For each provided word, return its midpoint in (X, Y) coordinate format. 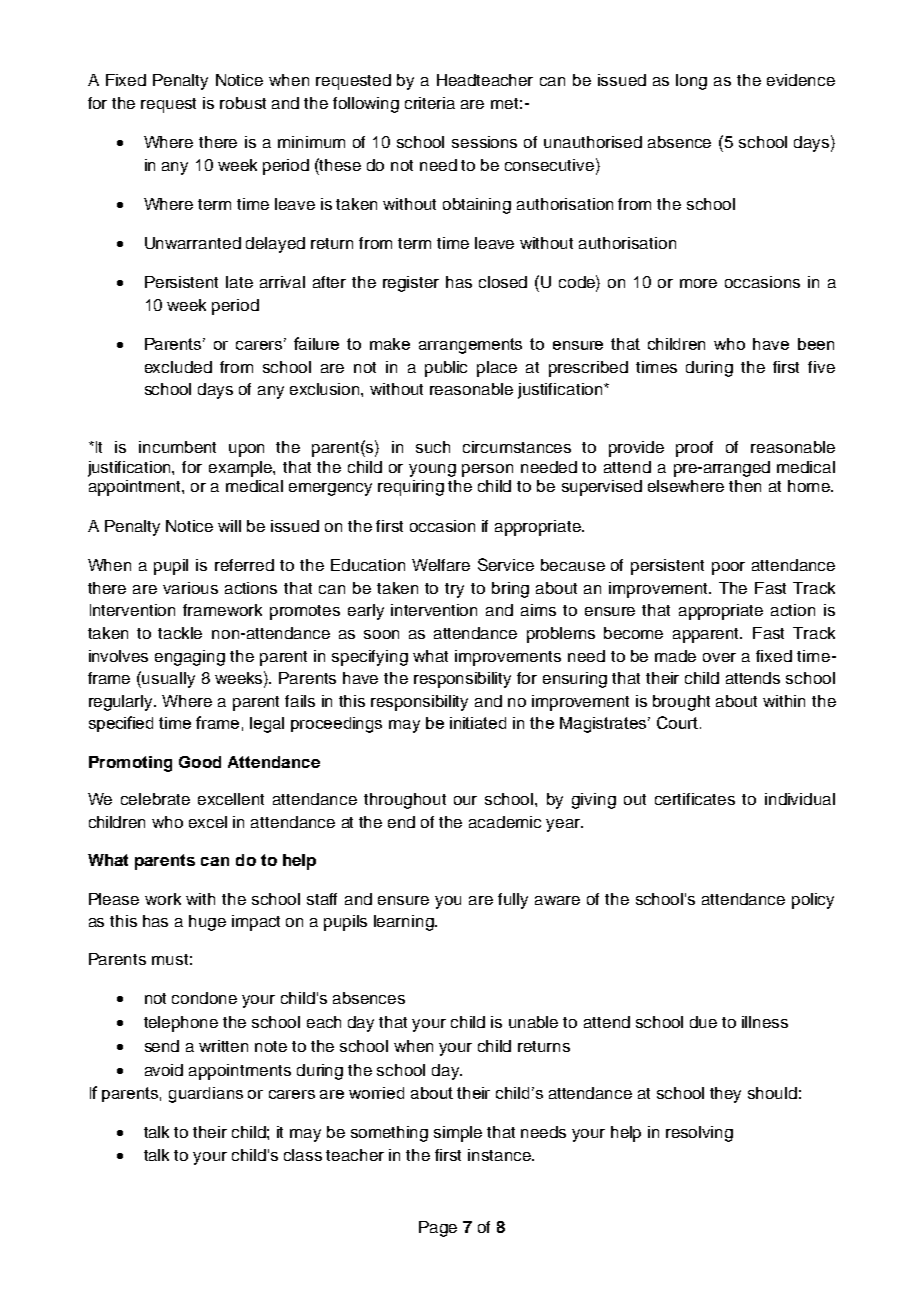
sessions (484, 142)
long (691, 82)
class (303, 1155)
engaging (190, 658)
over (719, 657)
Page (438, 1229)
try (454, 590)
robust (243, 103)
